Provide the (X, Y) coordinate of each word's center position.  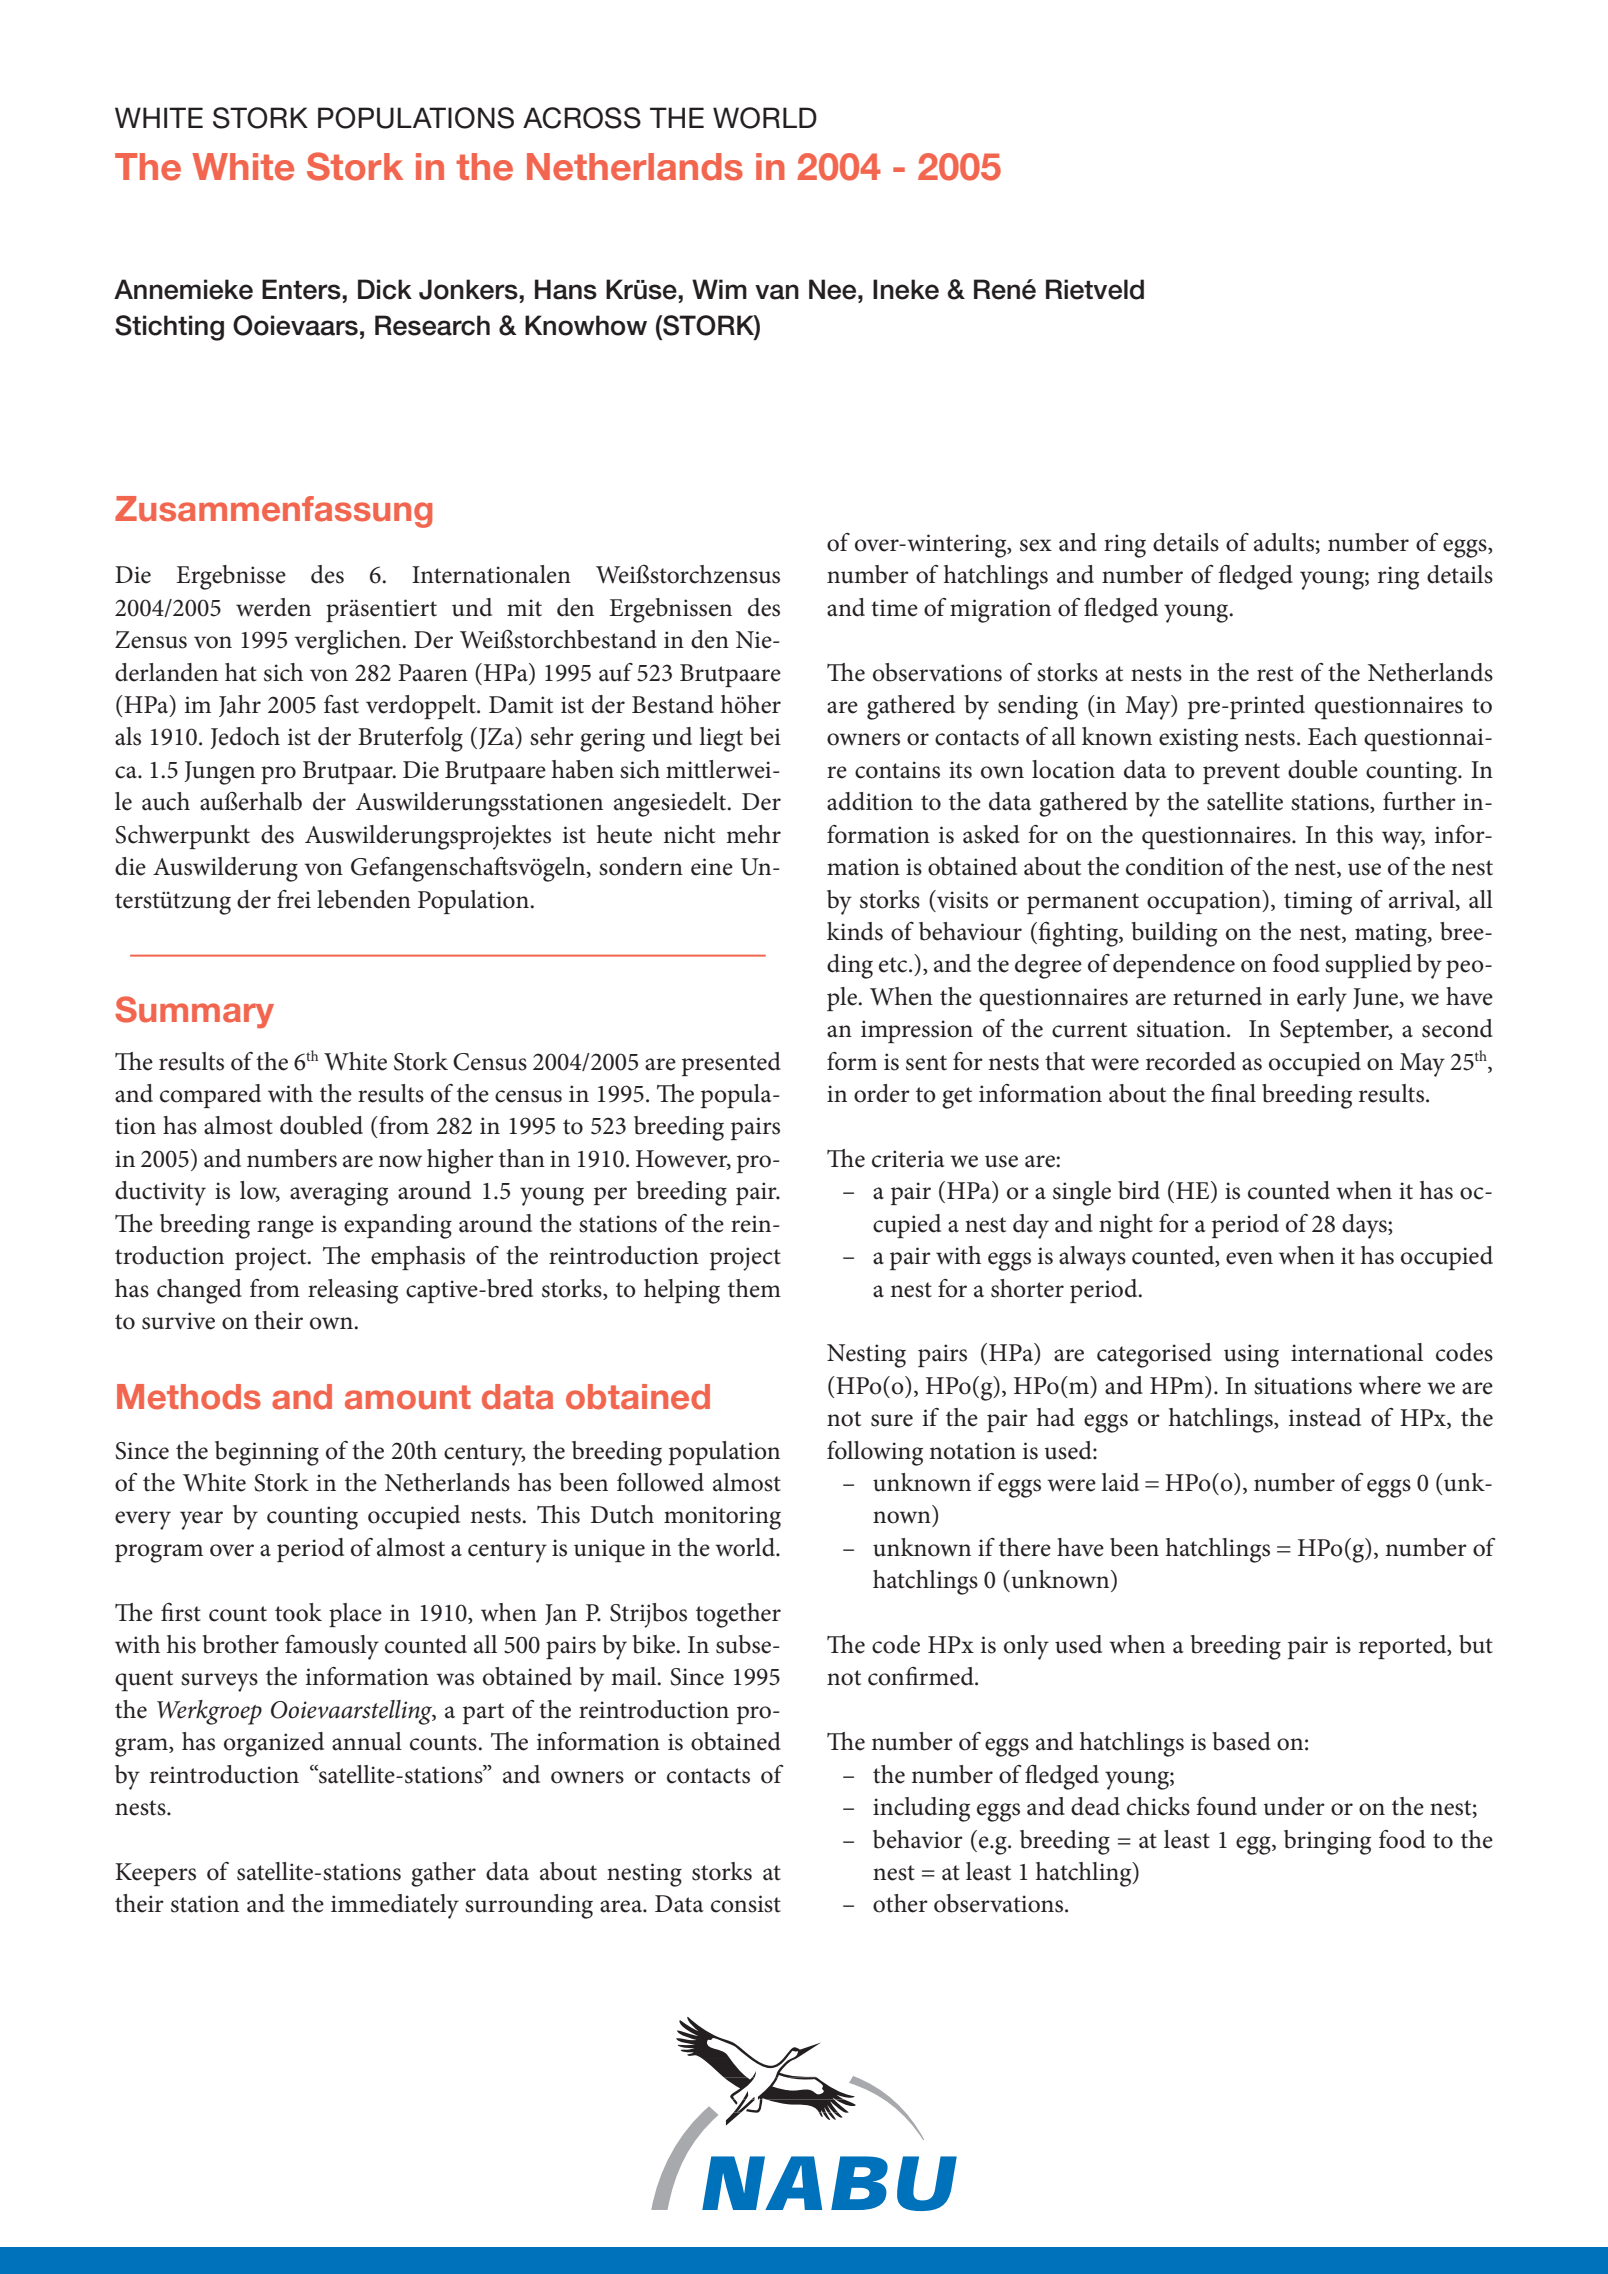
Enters (302, 289)
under (1294, 1806)
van (777, 292)
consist (746, 1904)
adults (1284, 542)
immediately (395, 1906)
